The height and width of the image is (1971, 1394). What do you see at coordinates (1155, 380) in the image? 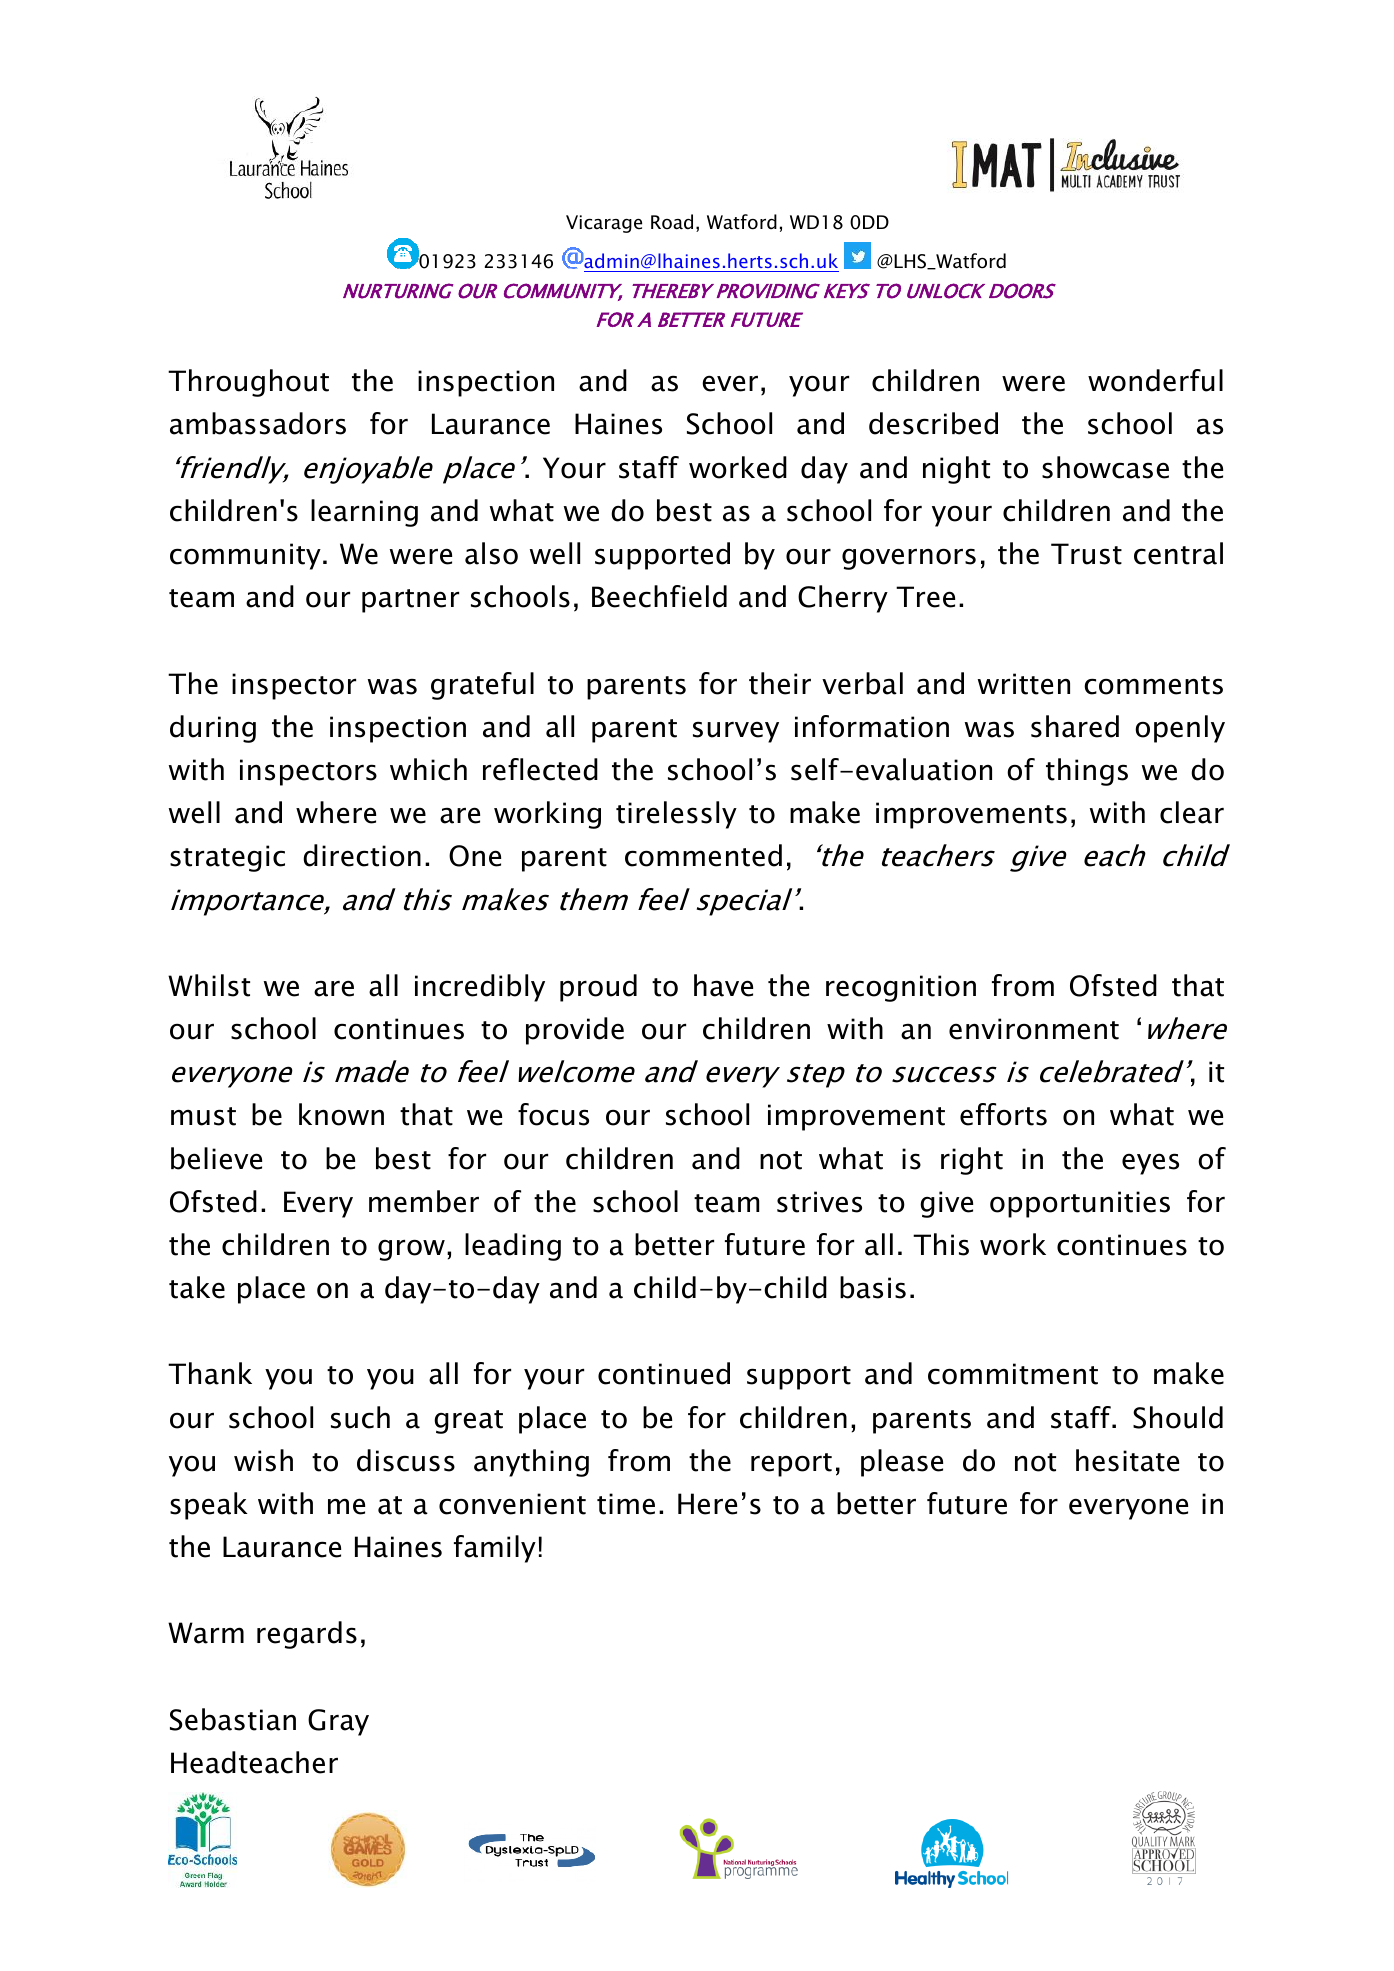
I see `wonderful` at bounding box center [1155, 380].
